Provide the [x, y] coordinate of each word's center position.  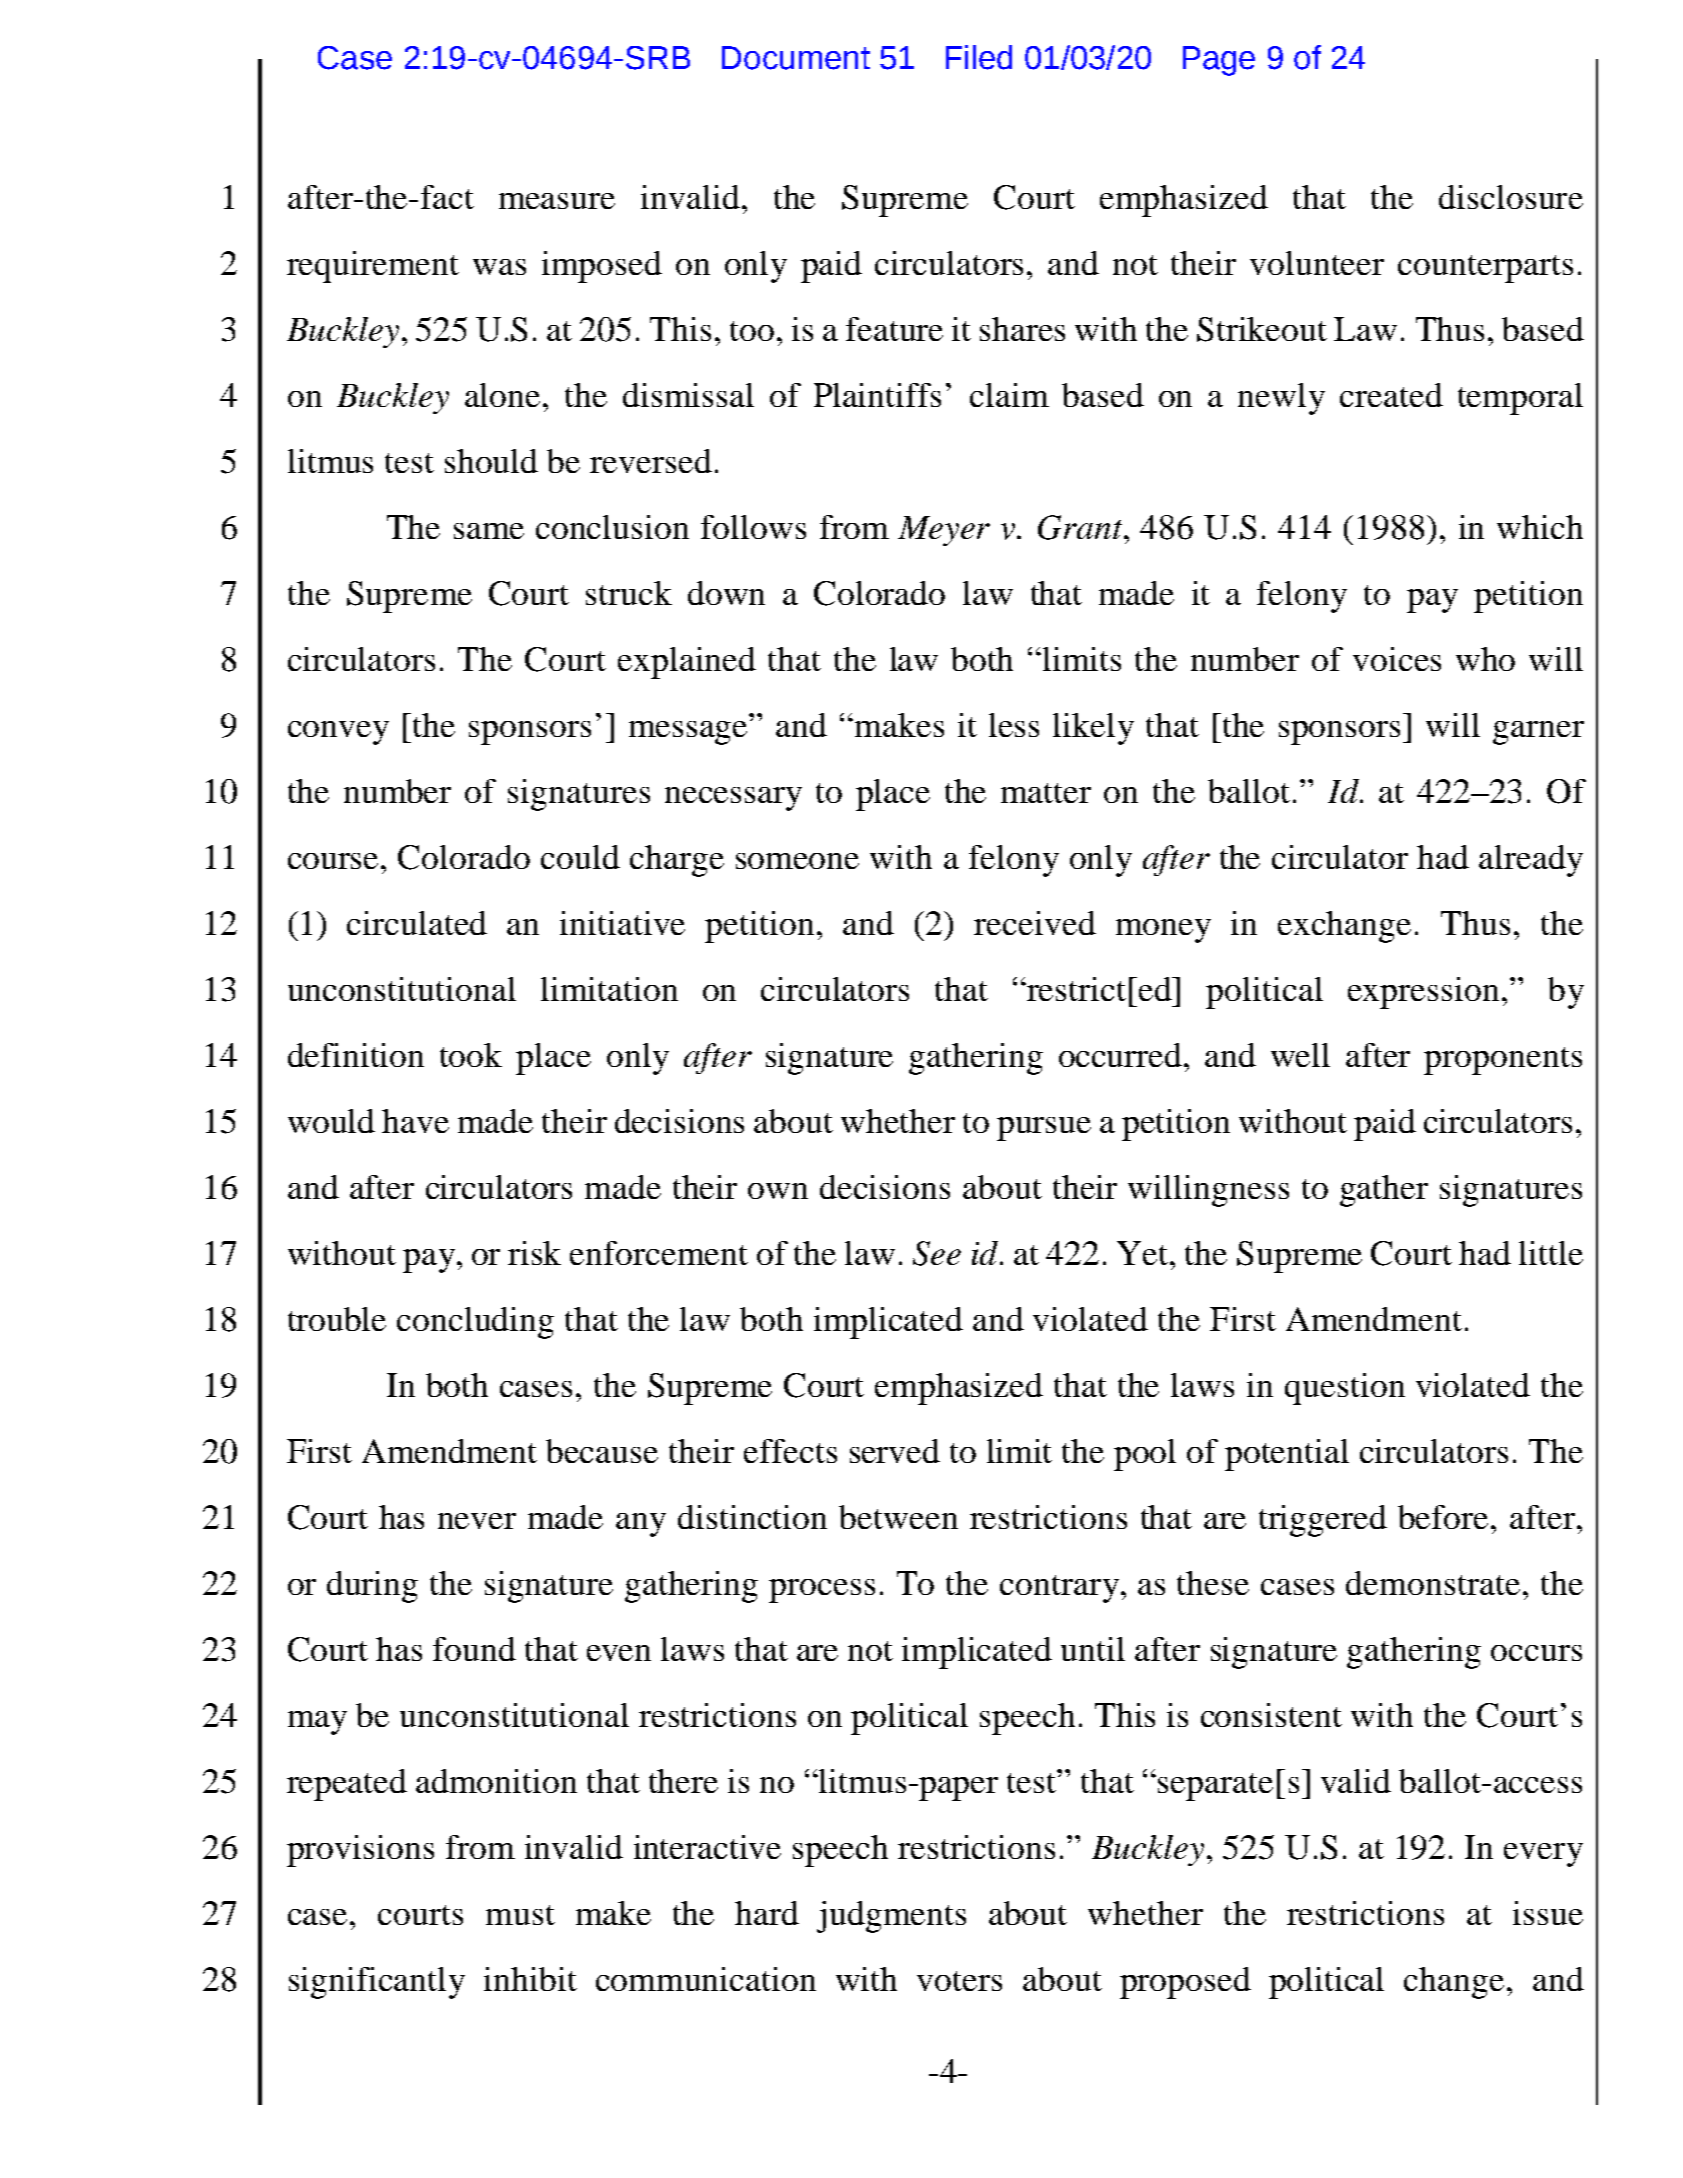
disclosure [1511, 197]
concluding [475, 1323]
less [1014, 725]
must [520, 1915]
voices [1397, 659]
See [937, 1253]
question [1345, 1389]
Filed [979, 57]
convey [338, 733]
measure [557, 201]
